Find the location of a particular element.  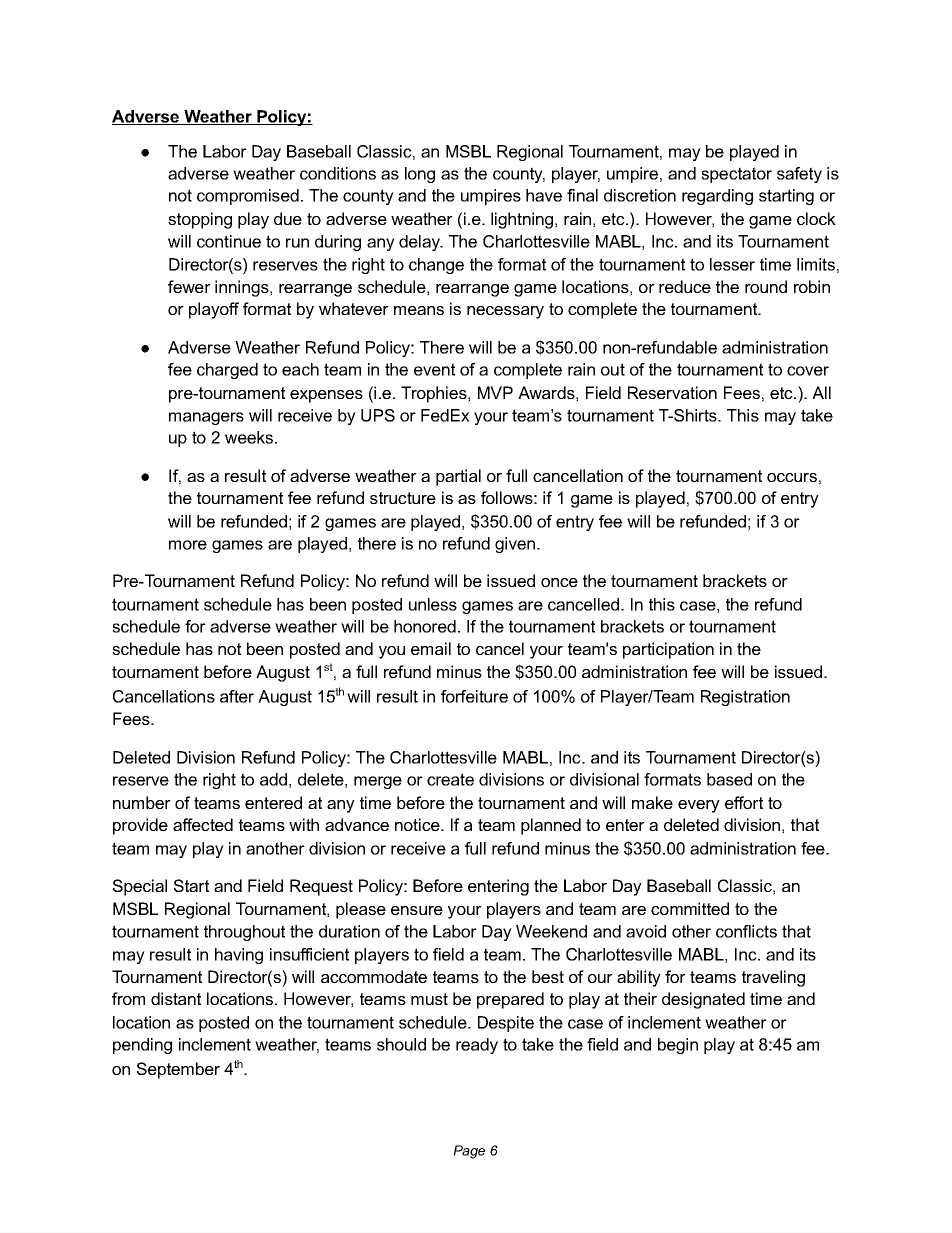

regarding is located at coordinates (717, 197).
